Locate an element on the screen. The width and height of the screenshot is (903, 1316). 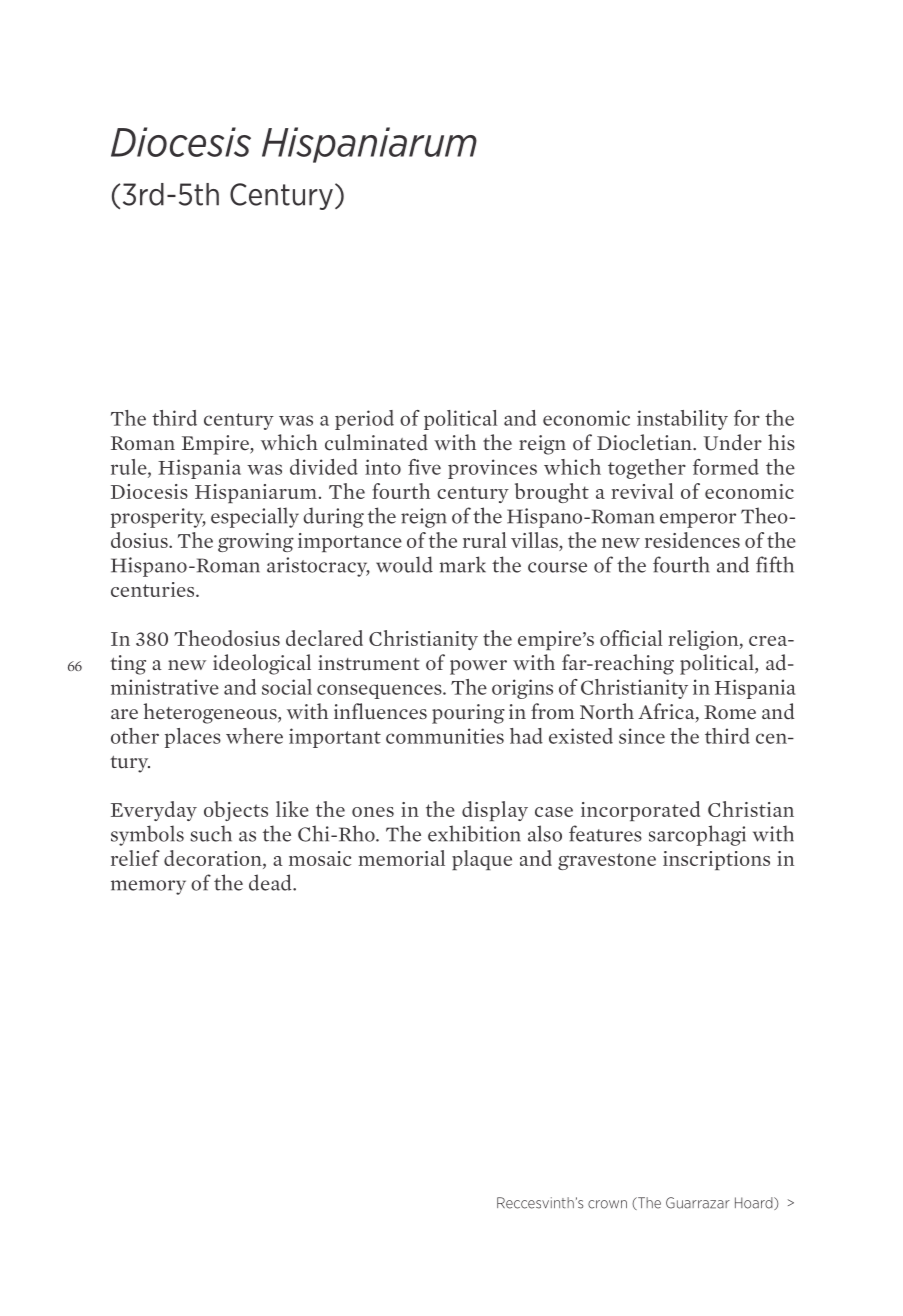
pouring is located at coordinates (468, 714).
